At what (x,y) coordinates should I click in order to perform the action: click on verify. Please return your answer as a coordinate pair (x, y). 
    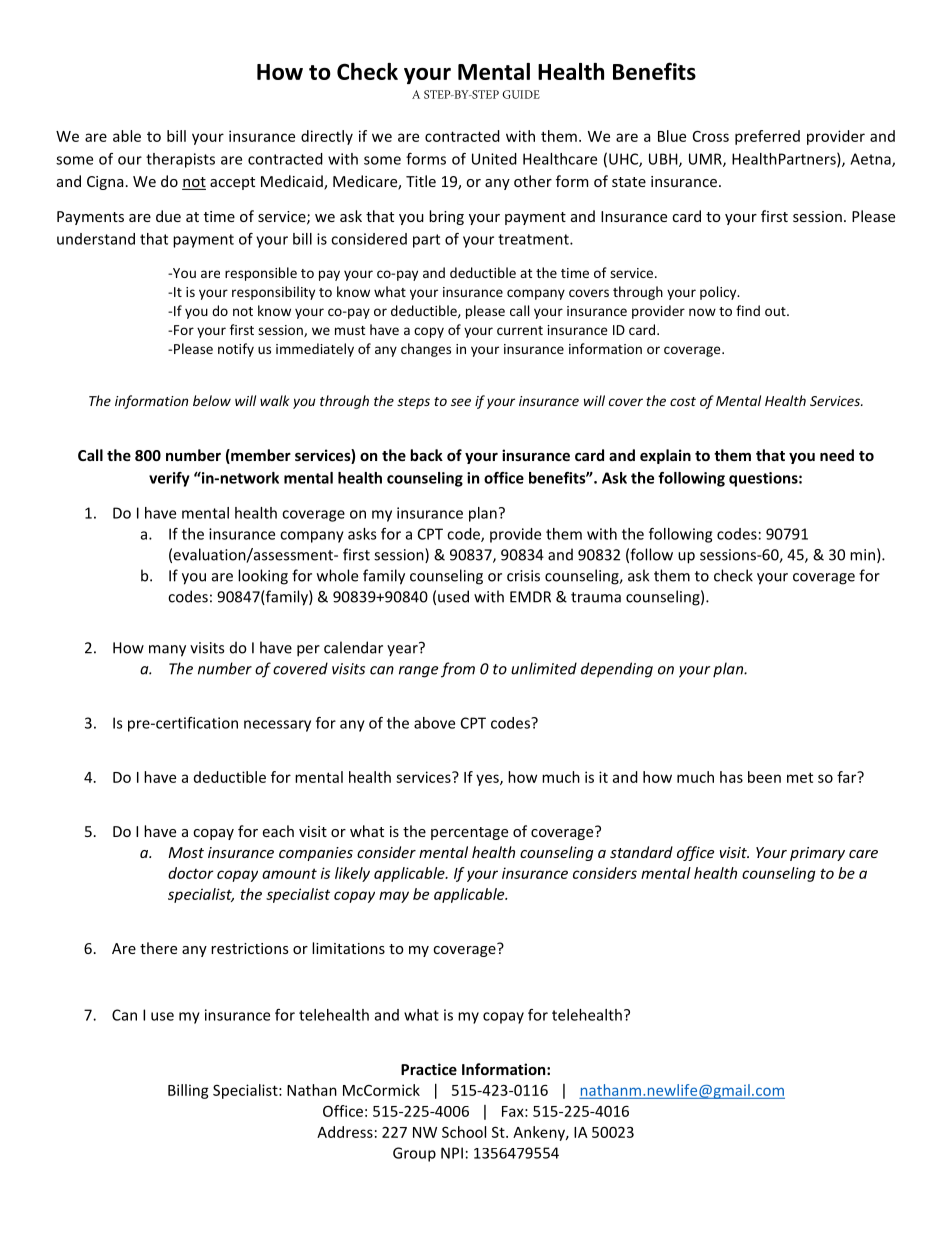
    Looking at the image, I should click on (169, 479).
